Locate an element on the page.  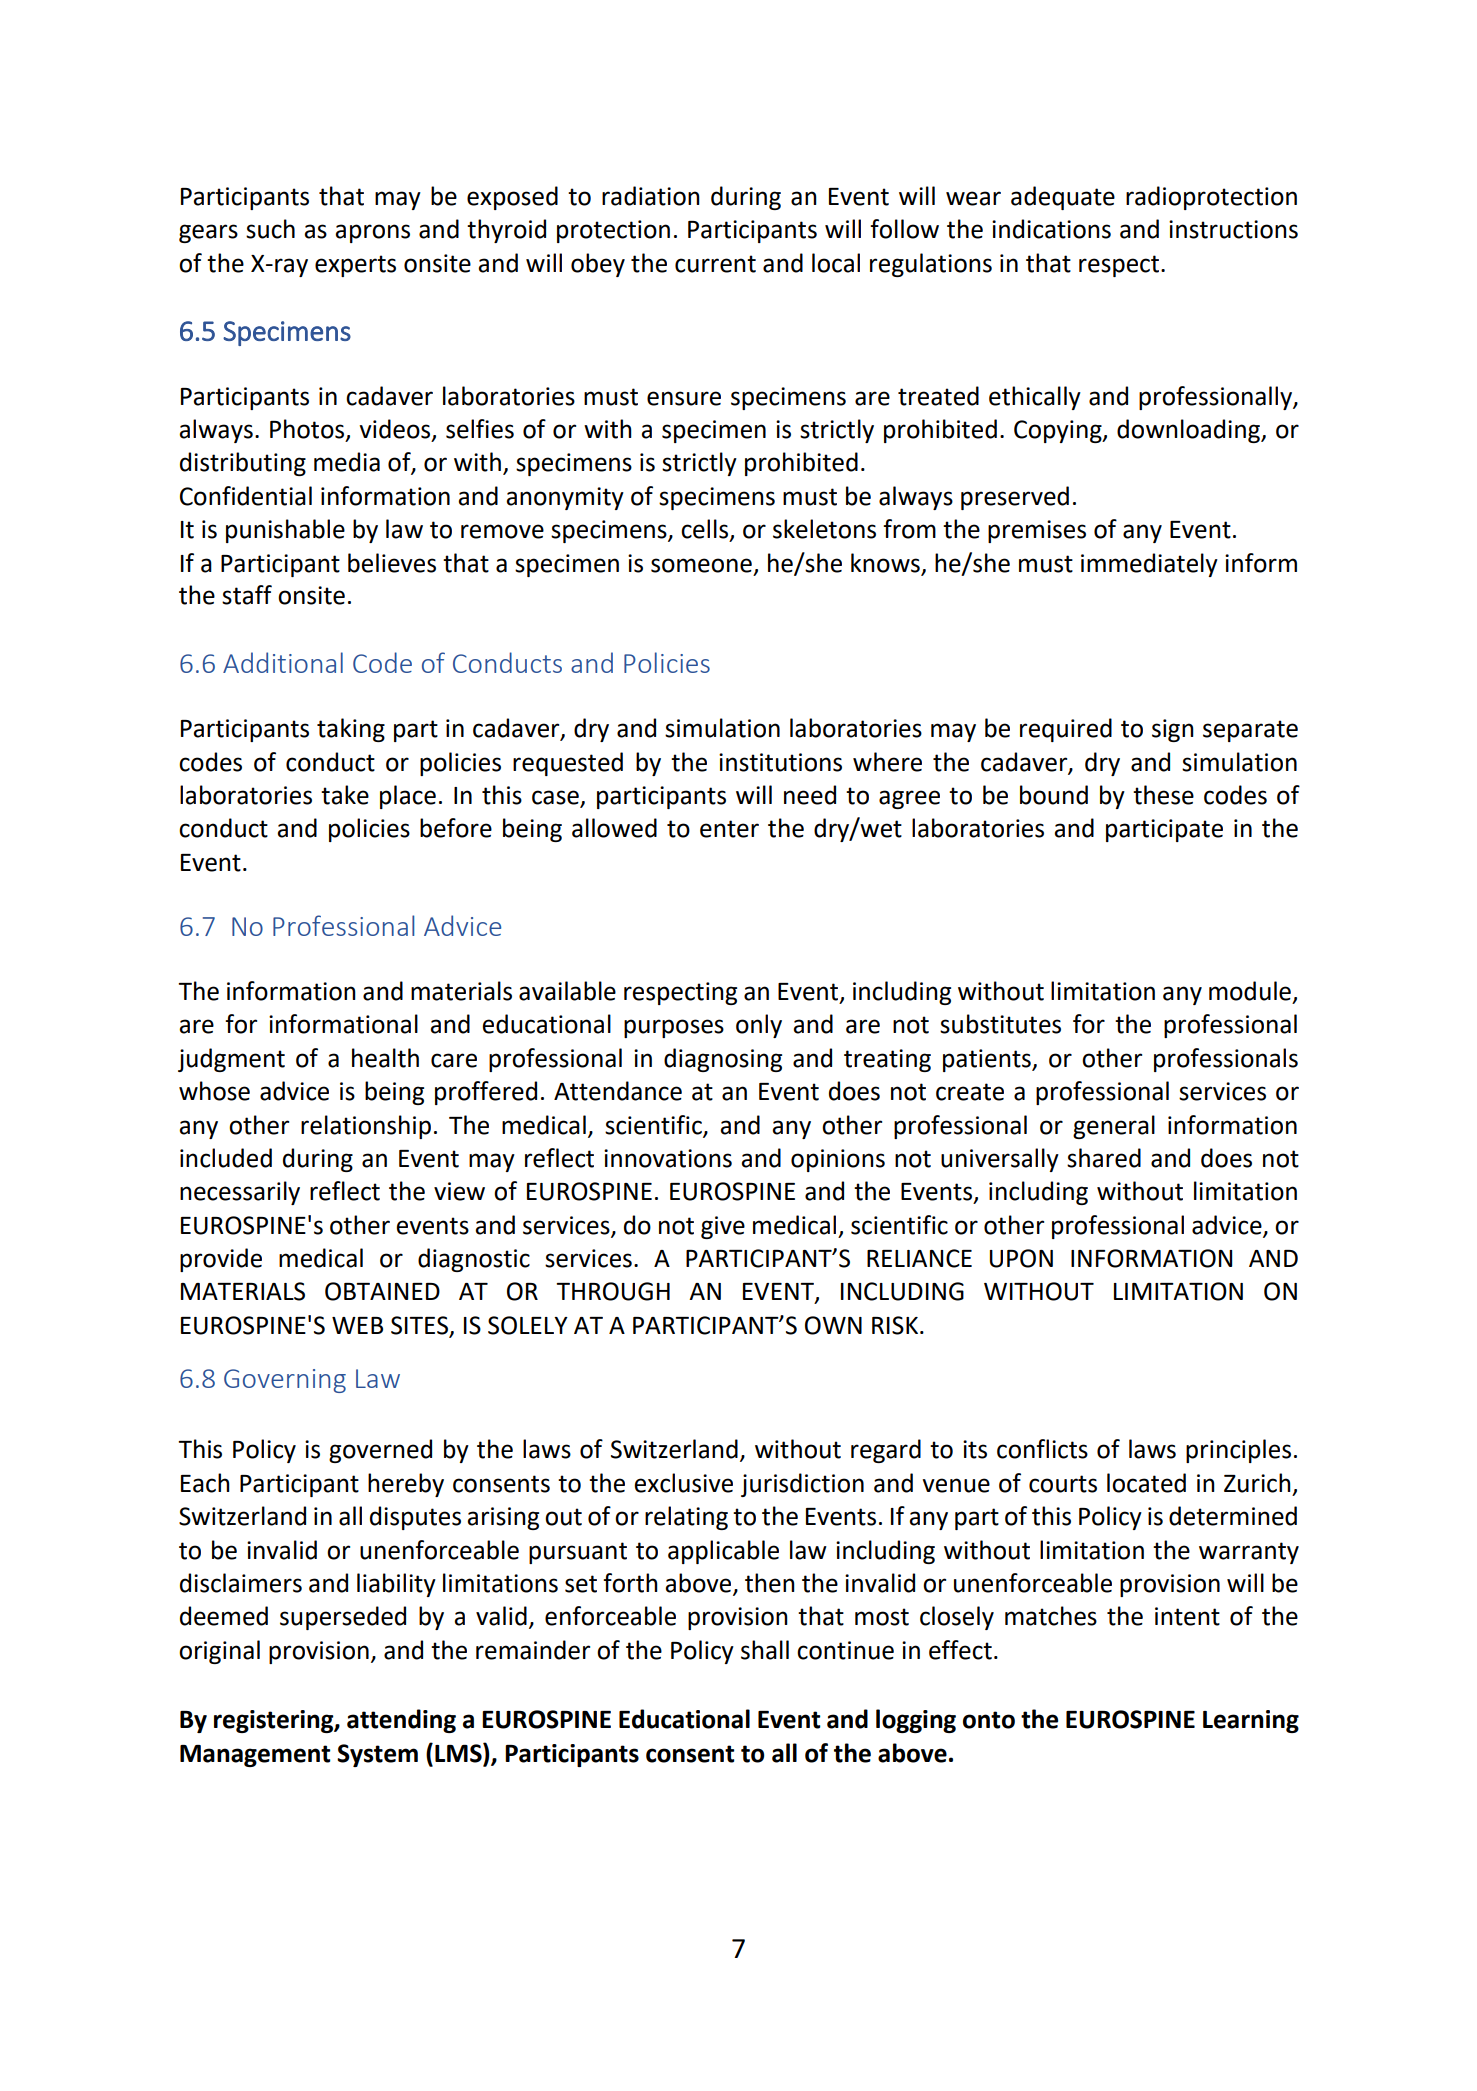
premises is located at coordinates (1037, 531).
